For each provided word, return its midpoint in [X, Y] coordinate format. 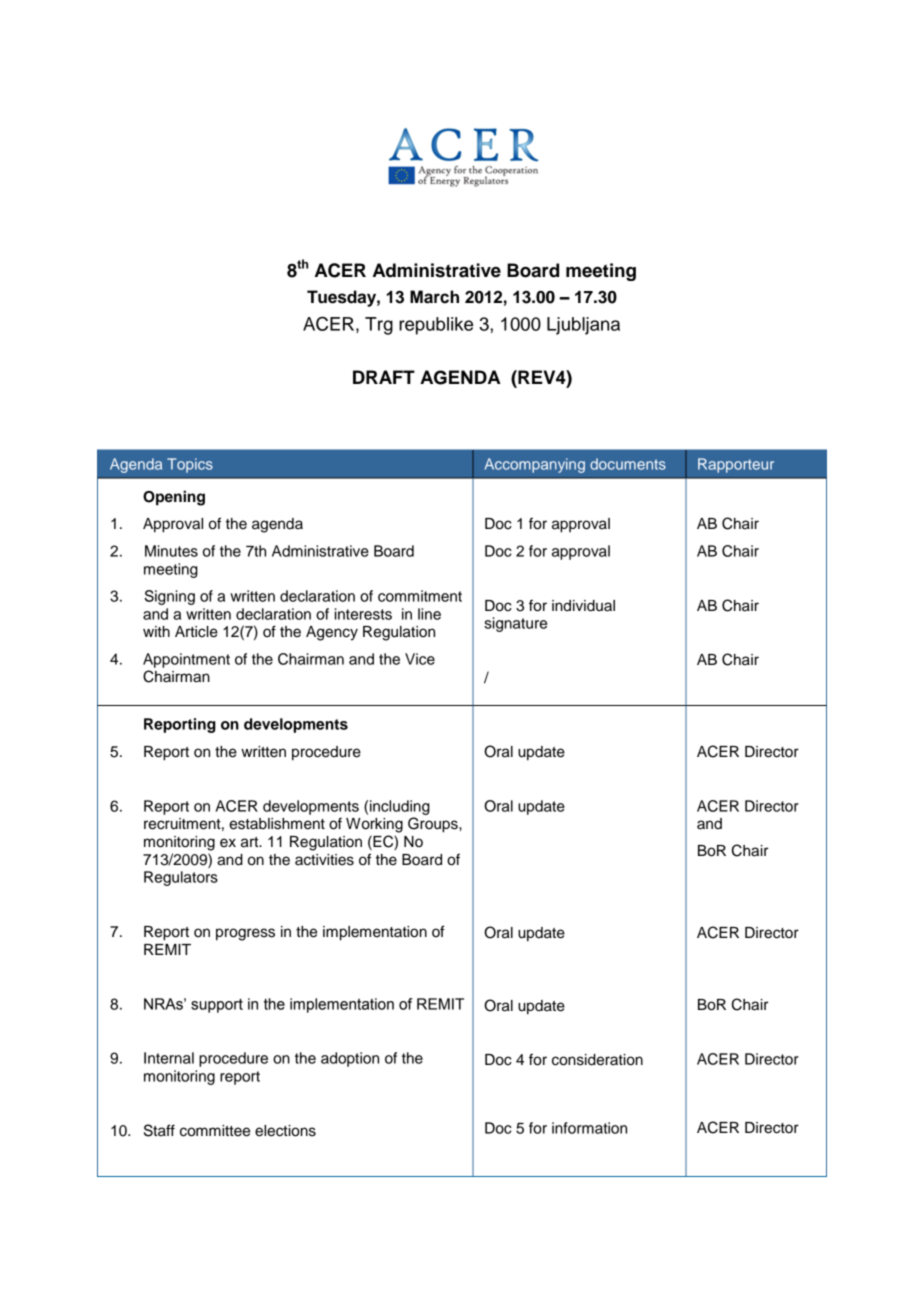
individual [583, 606]
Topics [190, 465]
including [400, 807]
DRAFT [384, 377]
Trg [379, 326]
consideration [597, 1060]
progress [245, 934]
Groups [434, 825]
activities [324, 860]
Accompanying [535, 465]
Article [196, 632]
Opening [174, 498]
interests [363, 614]
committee [215, 1131]
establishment [277, 824]
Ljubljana [583, 326]
